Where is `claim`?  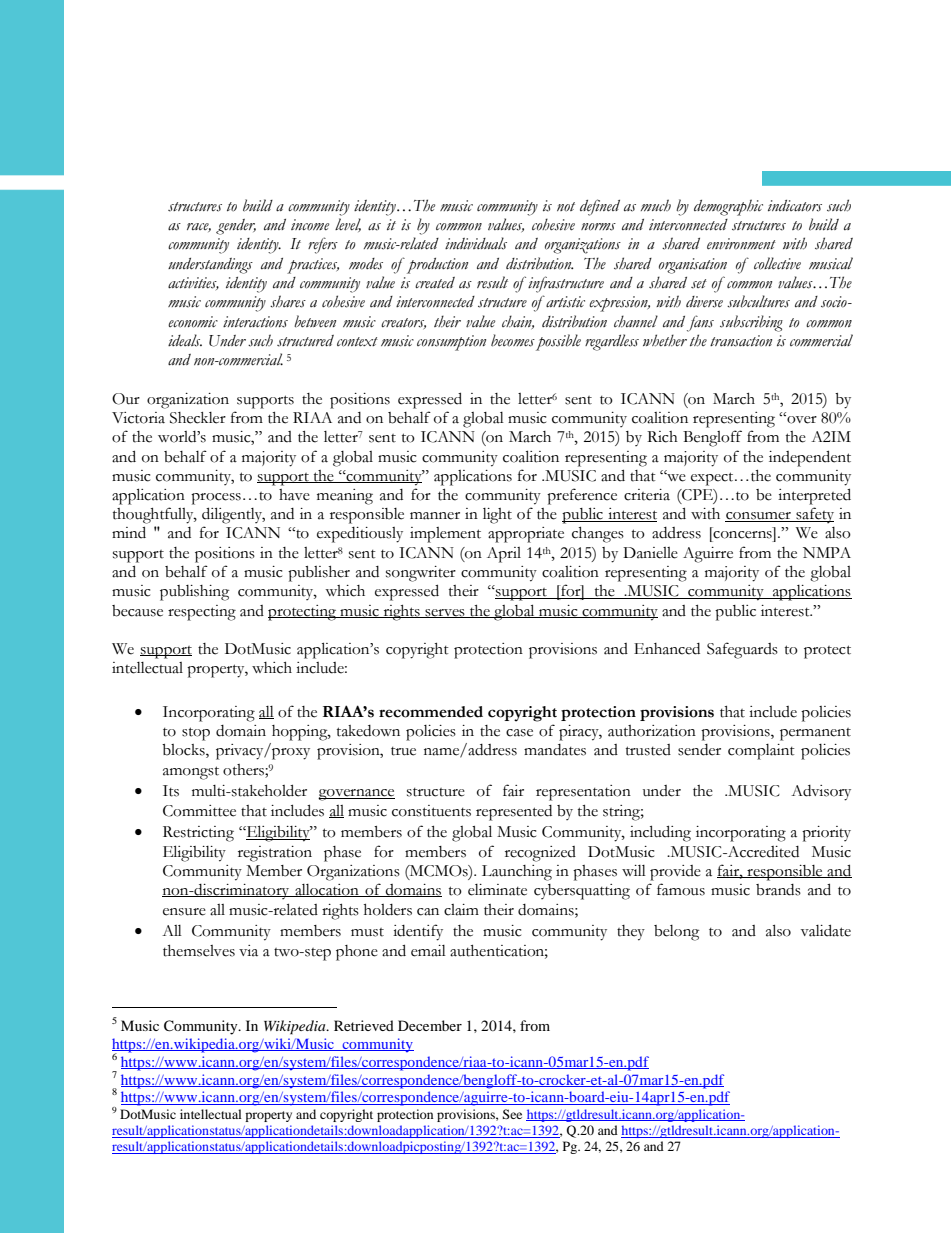 claim is located at coordinates (461, 910).
